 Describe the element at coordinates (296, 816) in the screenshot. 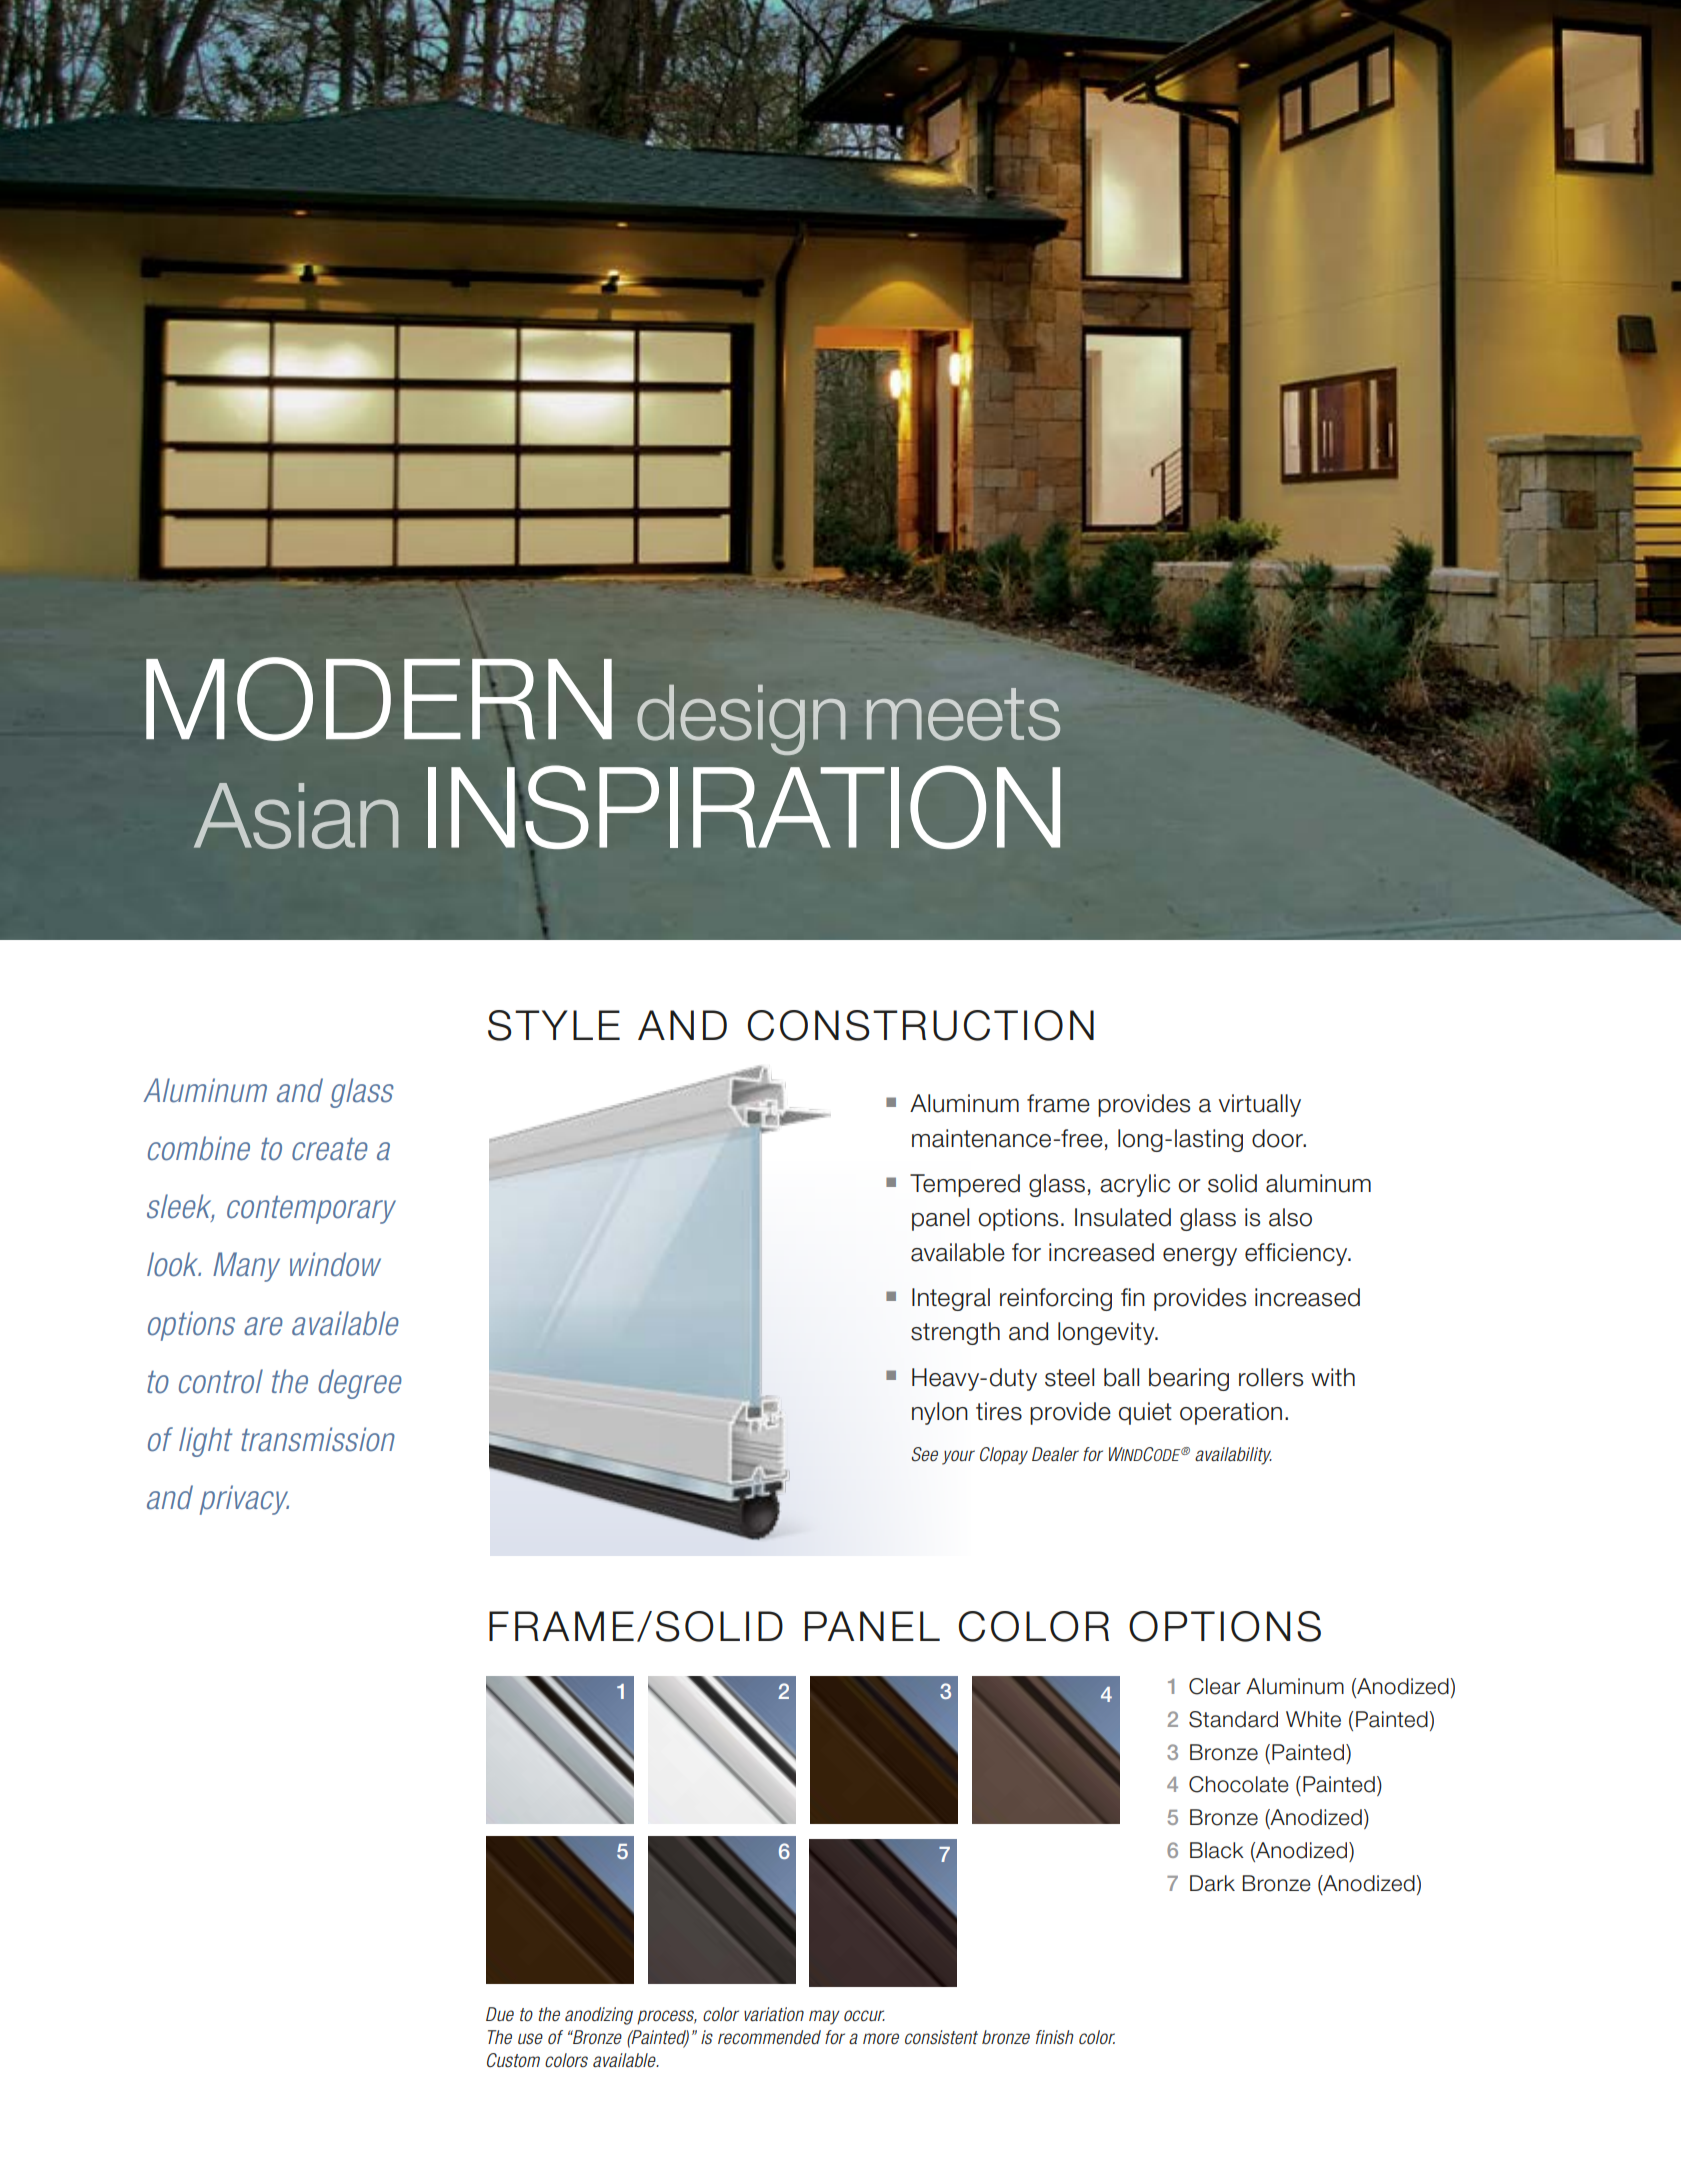

I see `Asian` at that location.
